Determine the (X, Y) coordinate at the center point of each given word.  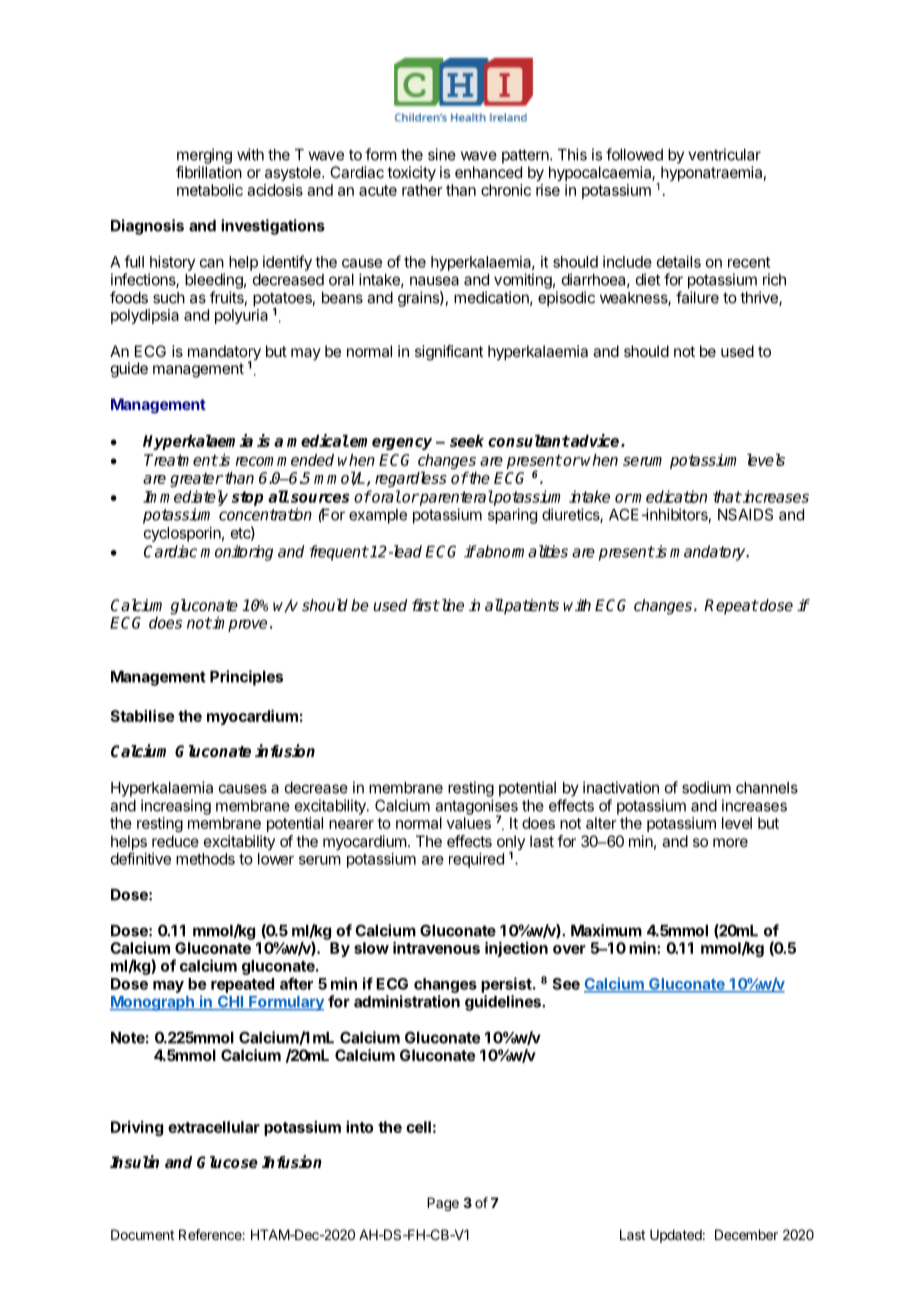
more (730, 842)
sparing (512, 516)
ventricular (724, 154)
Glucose (227, 1162)
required (476, 860)
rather (422, 190)
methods (205, 859)
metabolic (210, 190)
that (727, 496)
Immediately (185, 498)
